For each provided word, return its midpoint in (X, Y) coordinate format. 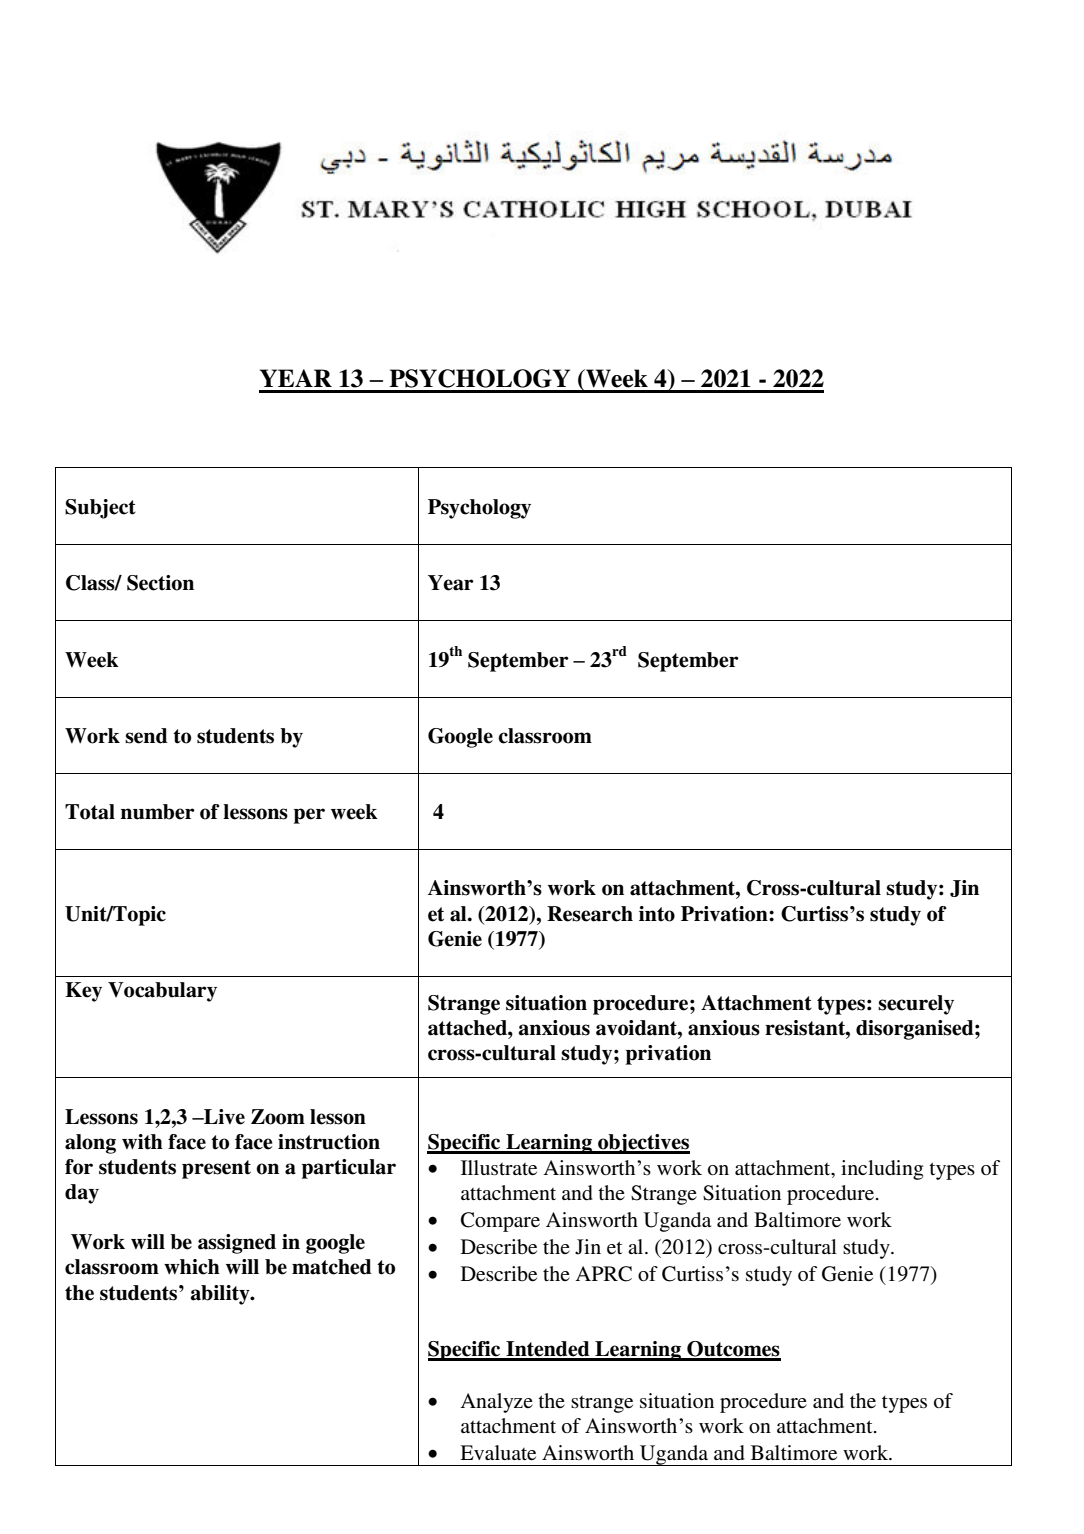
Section (160, 583)
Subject (100, 509)
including (882, 1170)
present (216, 1169)
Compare (500, 1222)
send (146, 736)
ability (221, 1295)
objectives (643, 1144)
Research (590, 914)
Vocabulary (162, 992)
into (657, 914)
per (309, 816)
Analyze (497, 1403)
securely (916, 1005)
